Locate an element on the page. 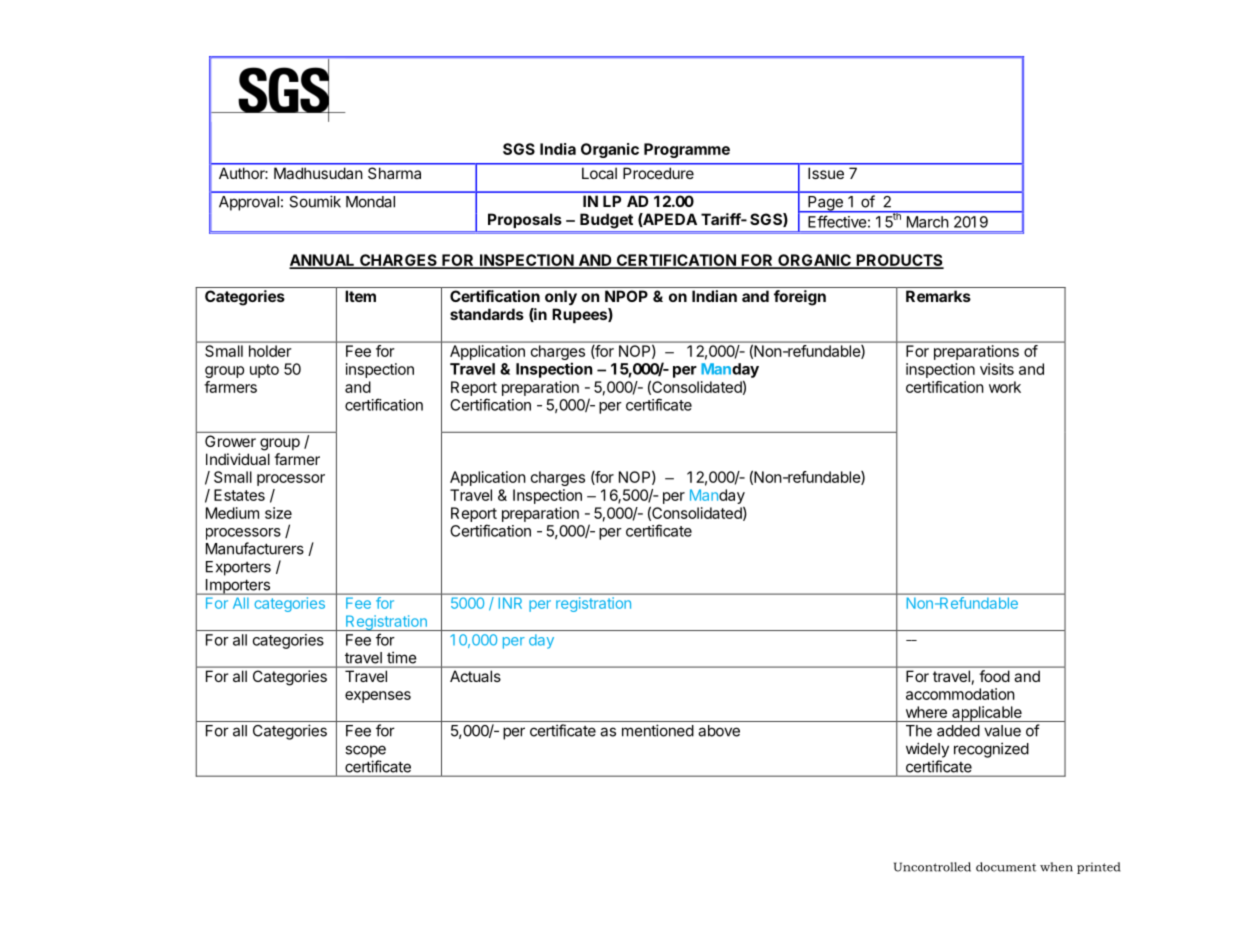 The image size is (1233, 952). March is located at coordinates (927, 222).
